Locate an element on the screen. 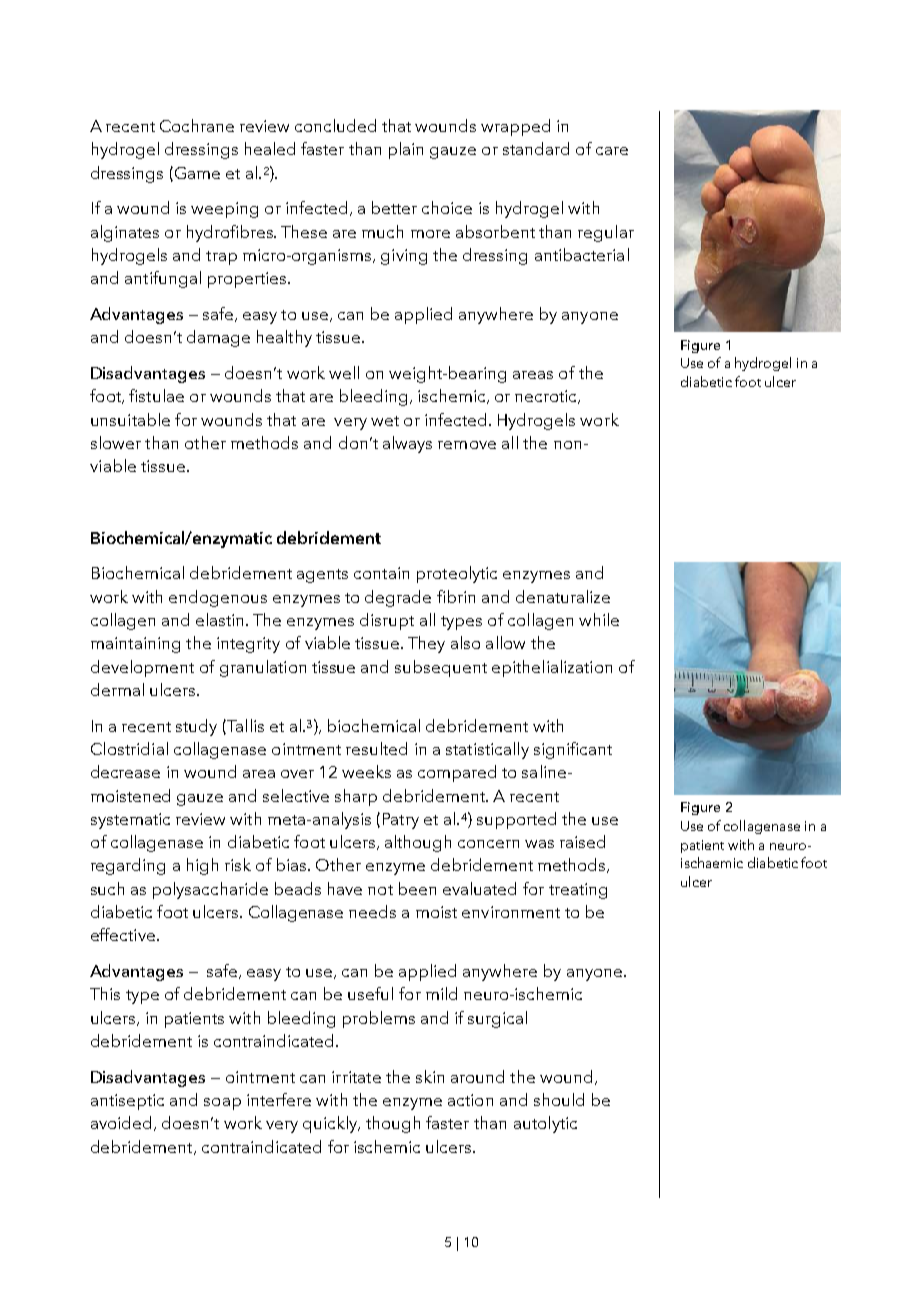  significant is located at coordinates (573, 750).
